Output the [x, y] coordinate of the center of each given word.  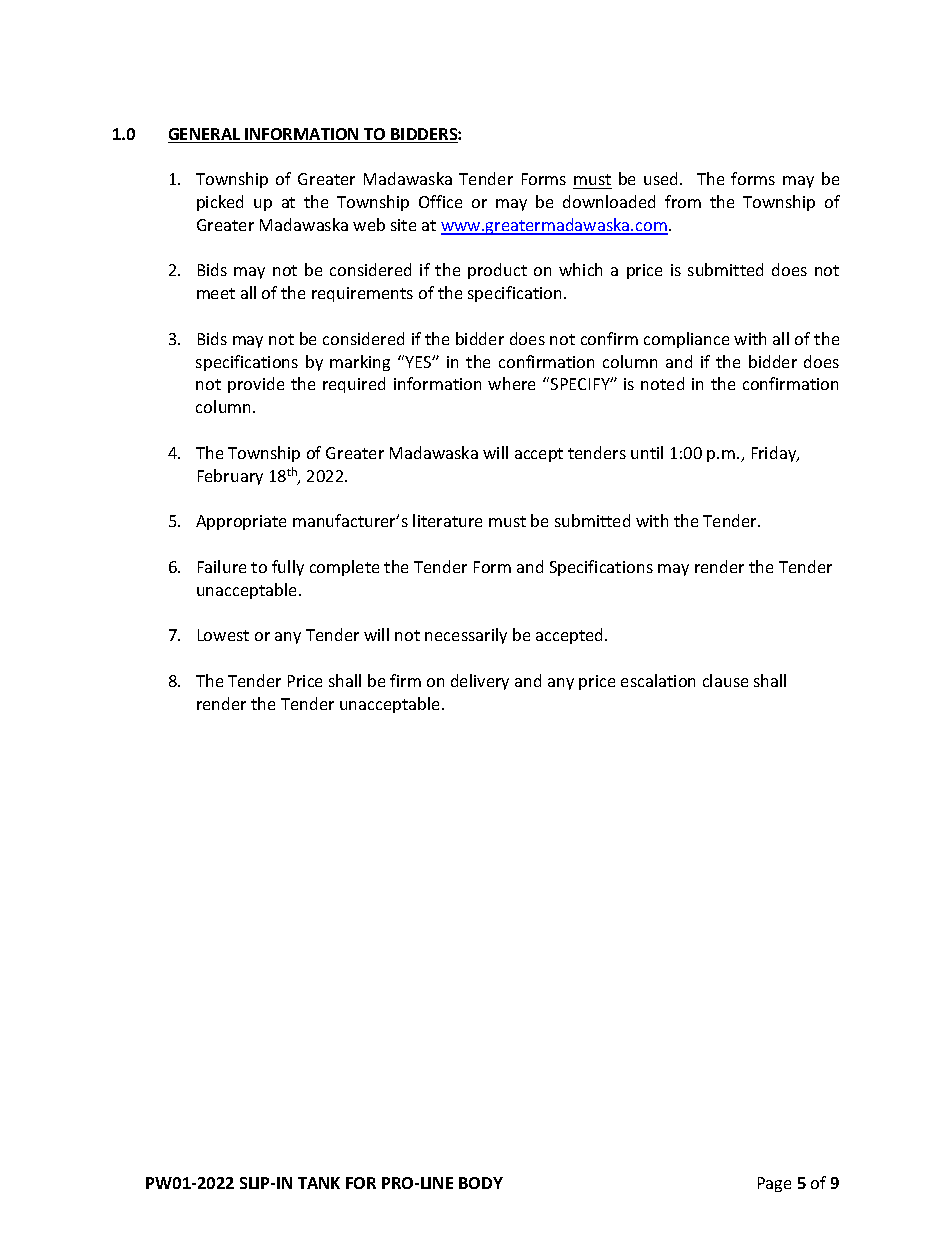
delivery [480, 682]
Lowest [223, 635]
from [683, 201]
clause [725, 680]
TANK [319, 1183]
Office [440, 201]
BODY [481, 1183]
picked [220, 203]
